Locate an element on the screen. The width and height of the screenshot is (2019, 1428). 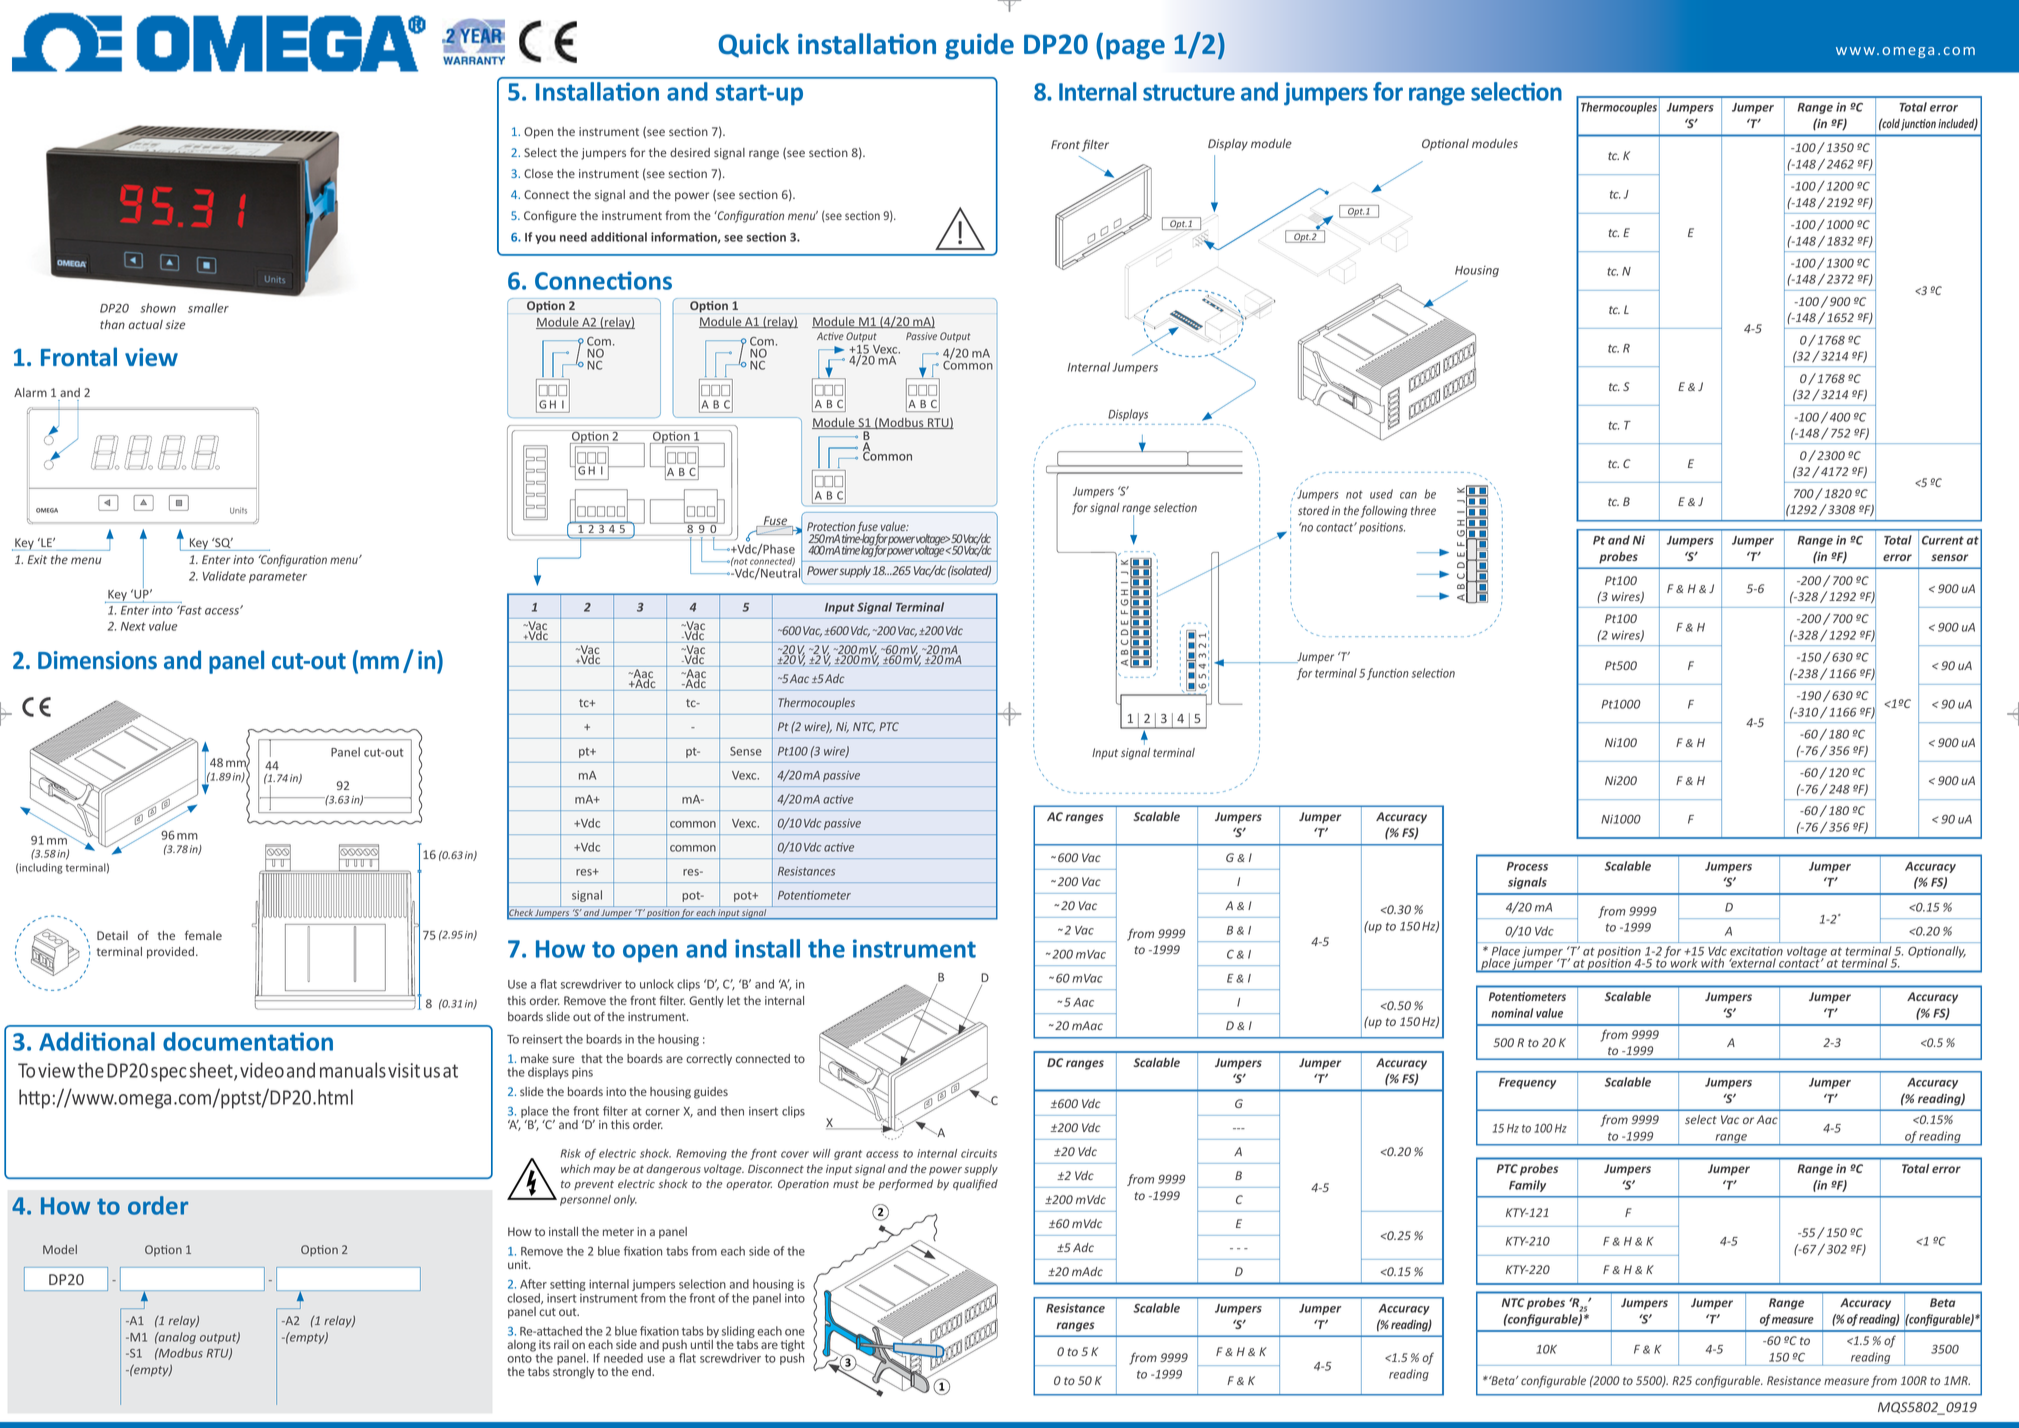
documentation is located at coordinates (248, 1041).
